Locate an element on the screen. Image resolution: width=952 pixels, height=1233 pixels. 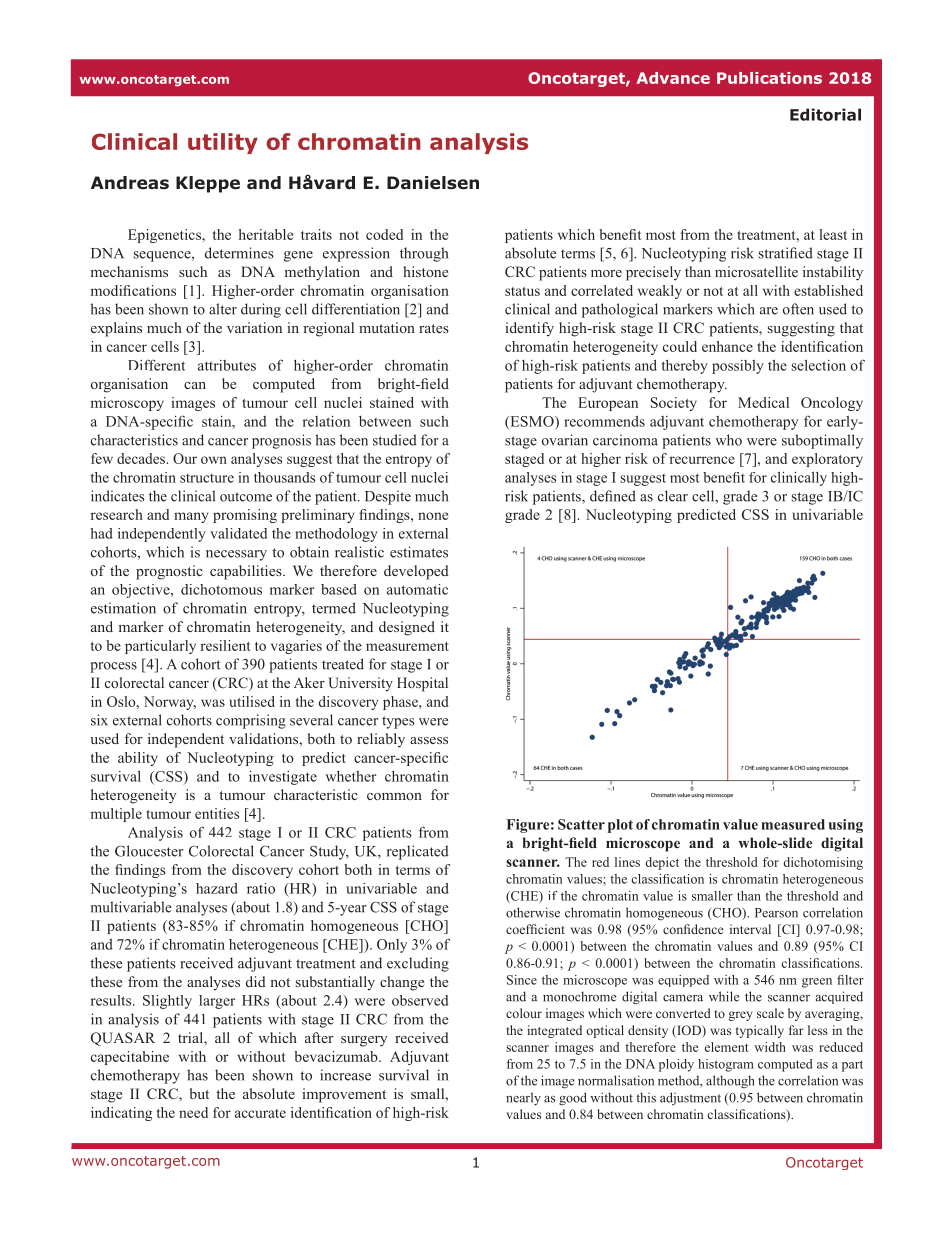
utility is located at coordinates (223, 143).
